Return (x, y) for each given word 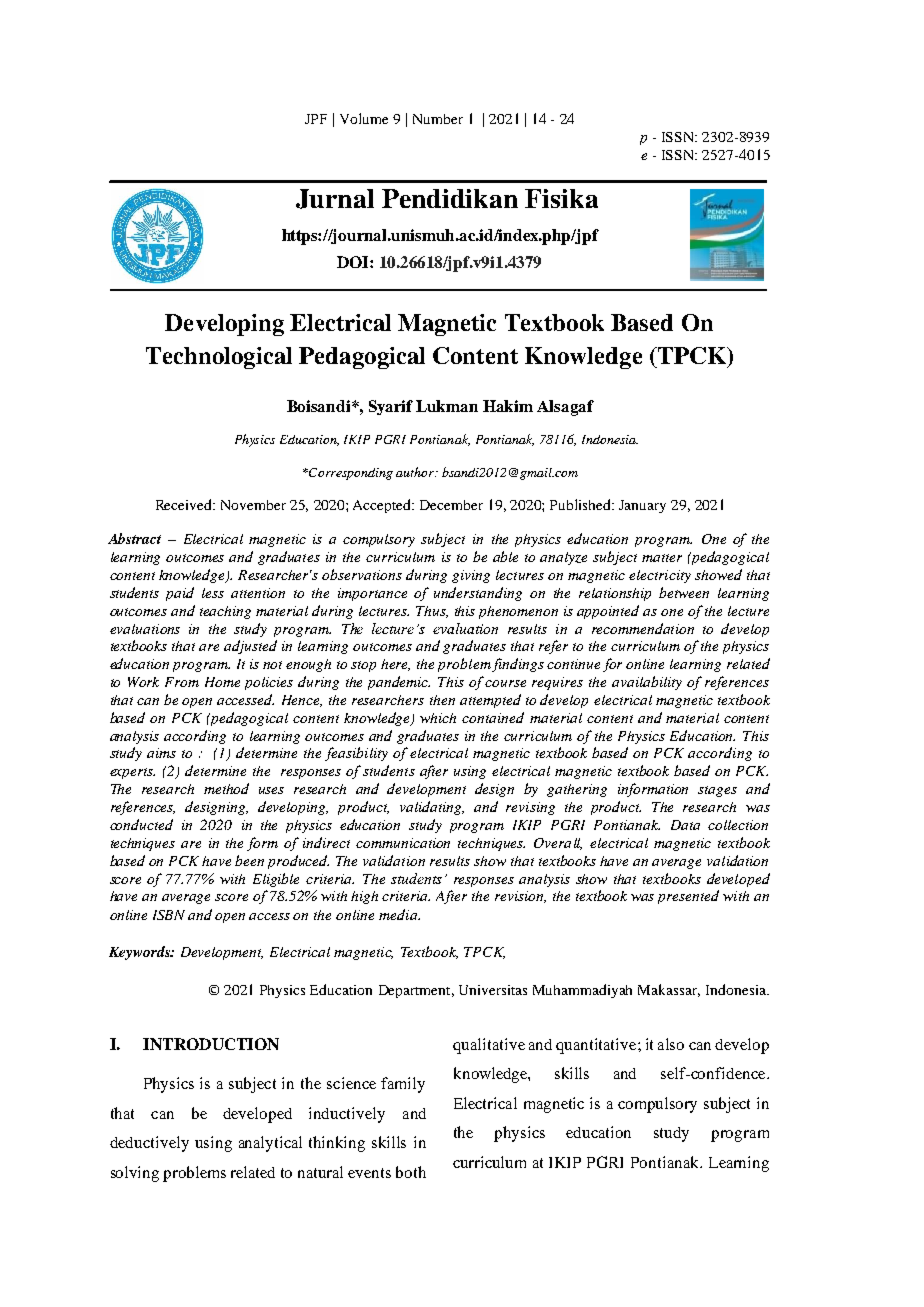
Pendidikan (450, 198)
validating (432, 808)
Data (685, 825)
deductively (149, 1144)
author (416, 472)
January (642, 506)
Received (185, 504)
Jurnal (335, 199)
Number (438, 119)
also (671, 1044)
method (226, 788)
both (411, 1172)
